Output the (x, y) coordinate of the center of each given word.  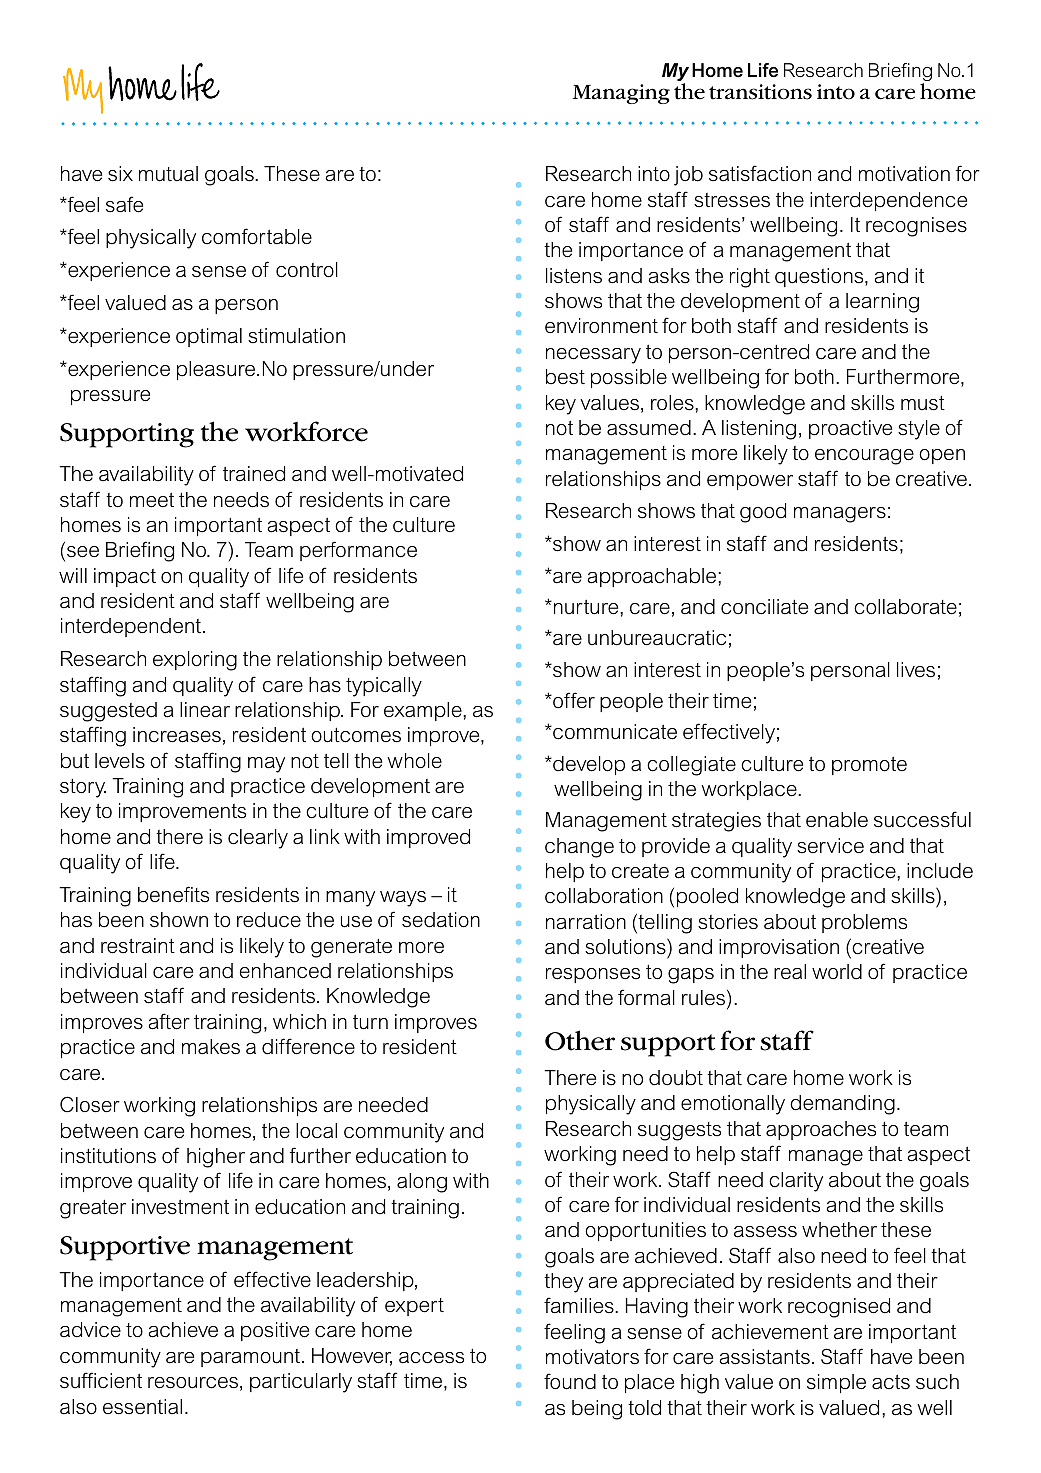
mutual (168, 174)
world (837, 972)
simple (836, 1383)
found (570, 1381)
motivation (904, 174)
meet (152, 500)
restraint (138, 946)
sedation (441, 920)
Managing (621, 94)
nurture (587, 607)
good (763, 513)
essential (142, 1407)
